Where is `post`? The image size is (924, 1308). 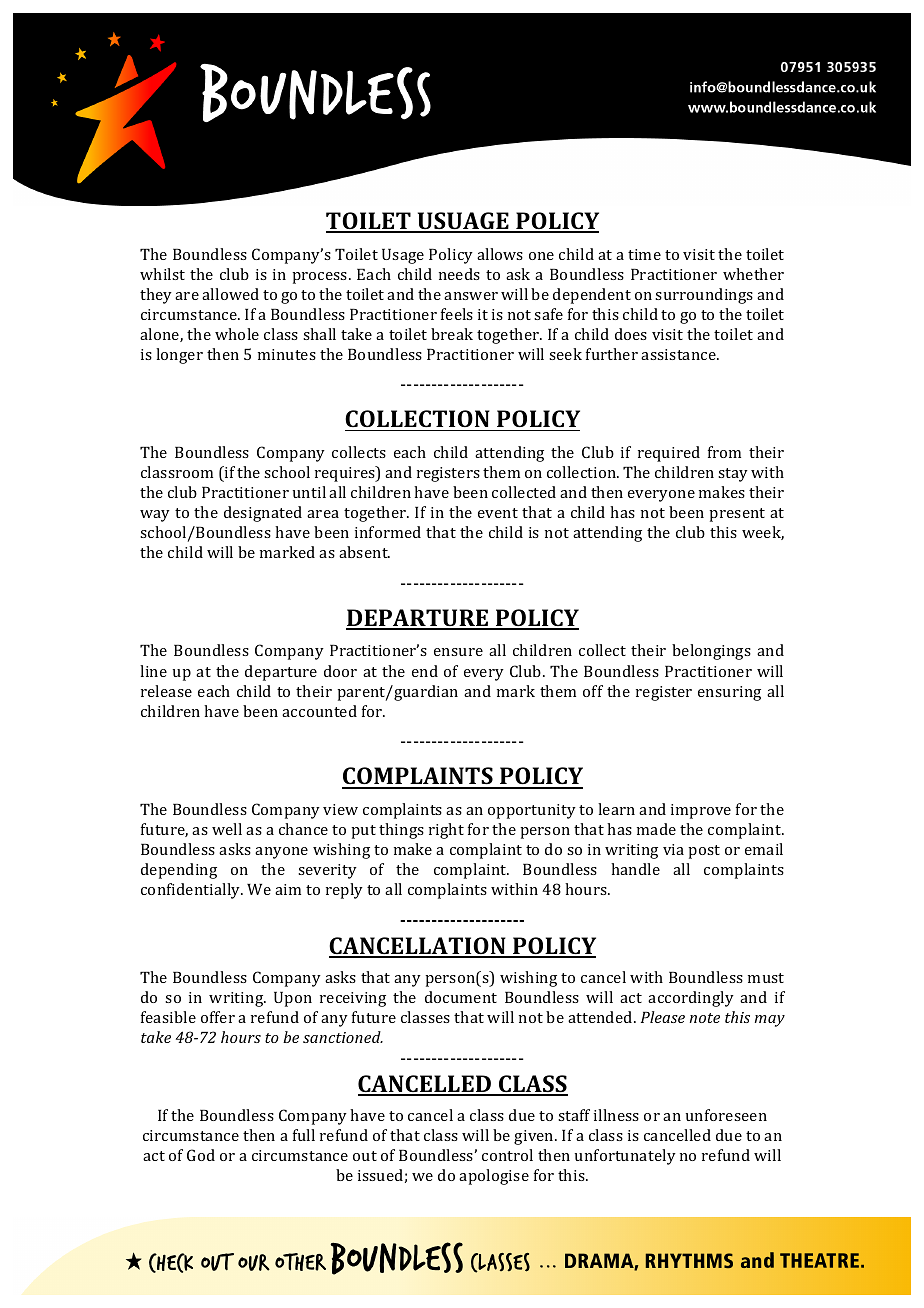
post is located at coordinates (704, 852).
